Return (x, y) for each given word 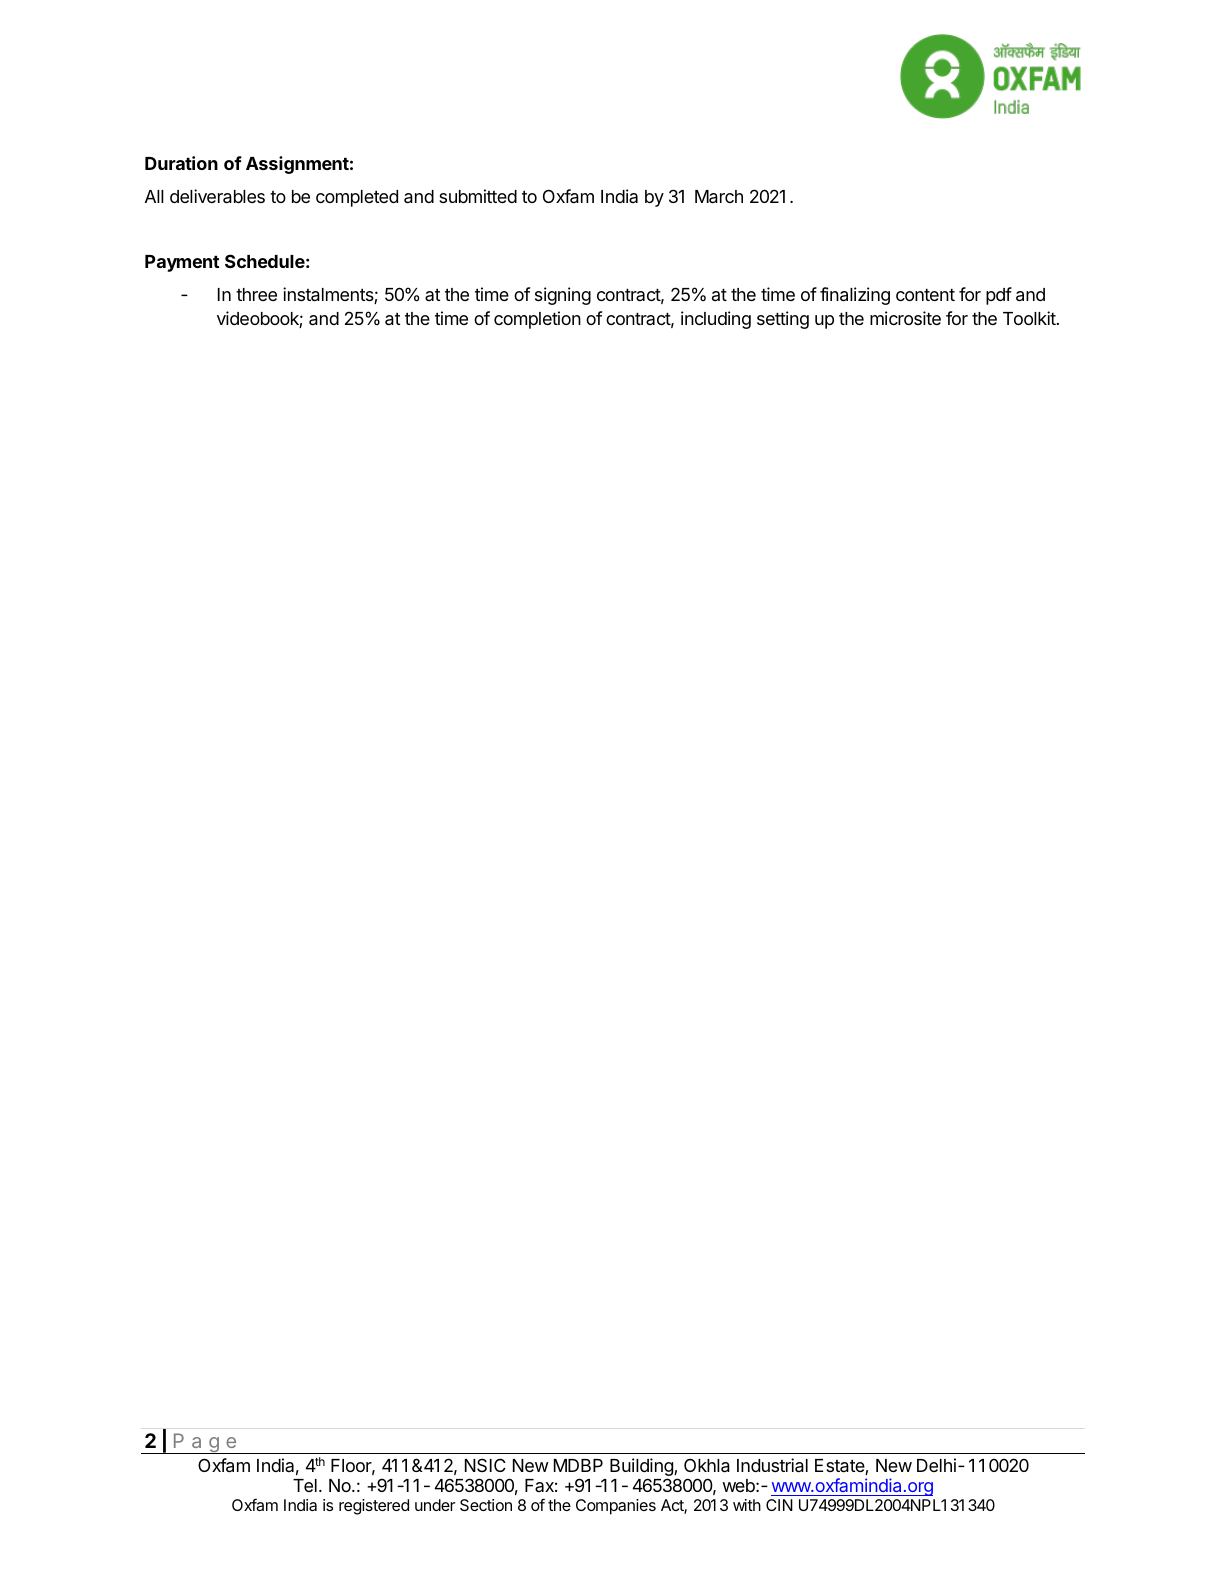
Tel (305, 1485)
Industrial (772, 1465)
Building (642, 1468)
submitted (478, 196)
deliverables (217, 196)
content (925, 295)
